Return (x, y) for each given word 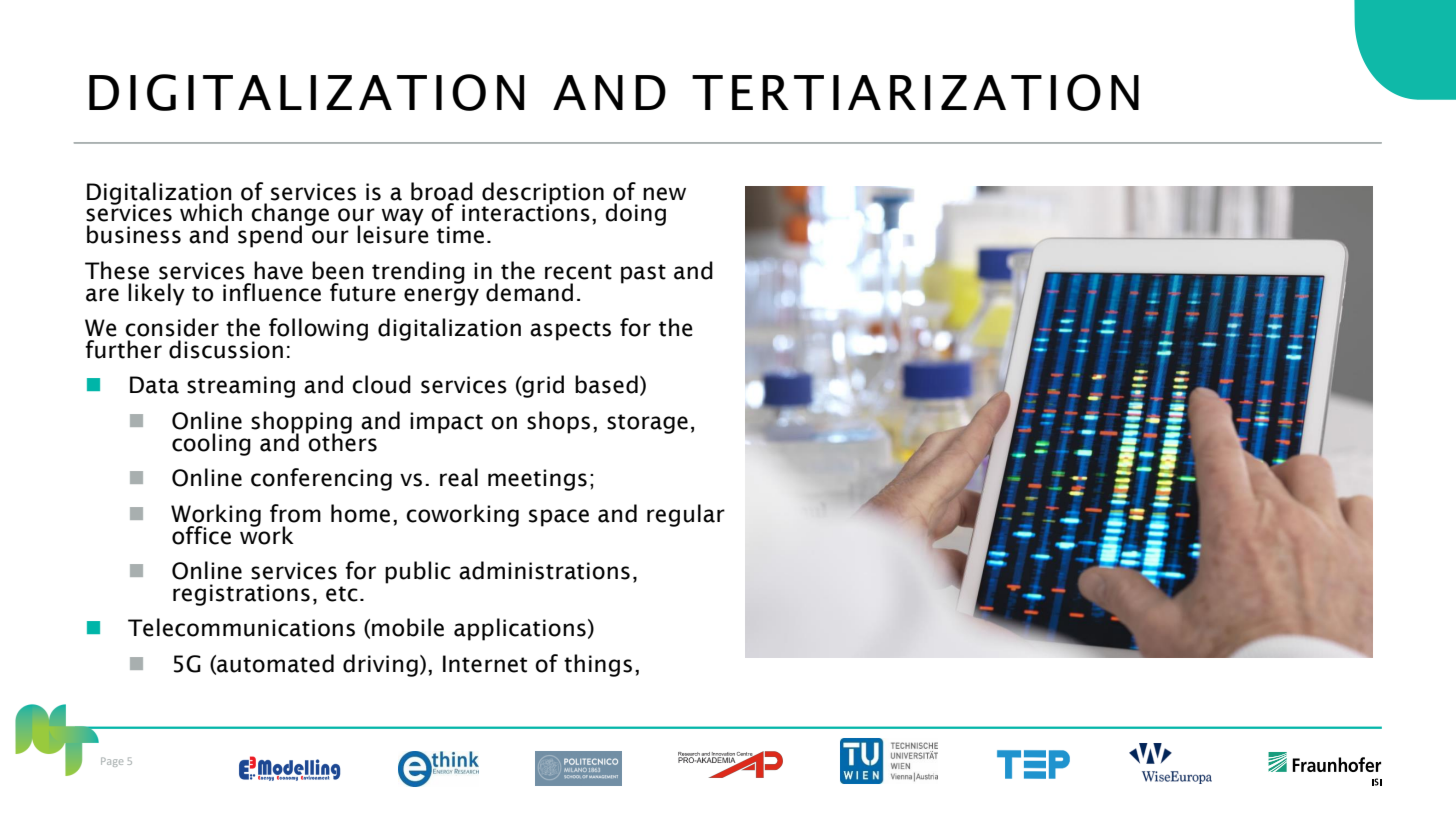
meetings (537, 480)
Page (112, 762)
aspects (570, 331)
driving (380, 665)
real (459, 477)
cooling (211, 444)
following (318, 329)
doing (635, 214)
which (211, 212)
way (401, 218)
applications (520, 629)
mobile (408, 627)
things (598, 665)
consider (172, 327)
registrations (241, 595)
